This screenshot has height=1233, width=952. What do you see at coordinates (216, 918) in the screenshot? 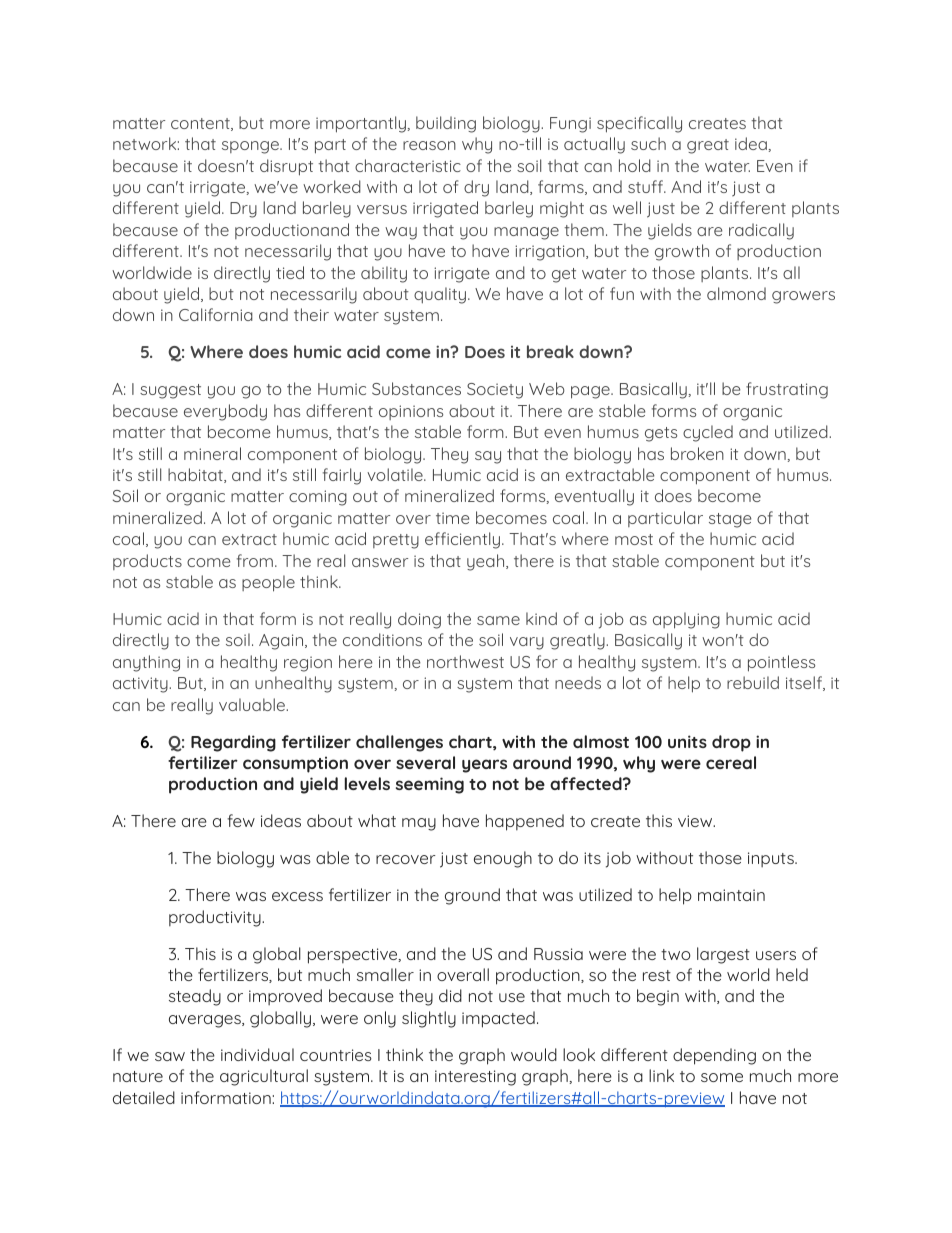
I see `productivity` at bounding box center [216, 918].
